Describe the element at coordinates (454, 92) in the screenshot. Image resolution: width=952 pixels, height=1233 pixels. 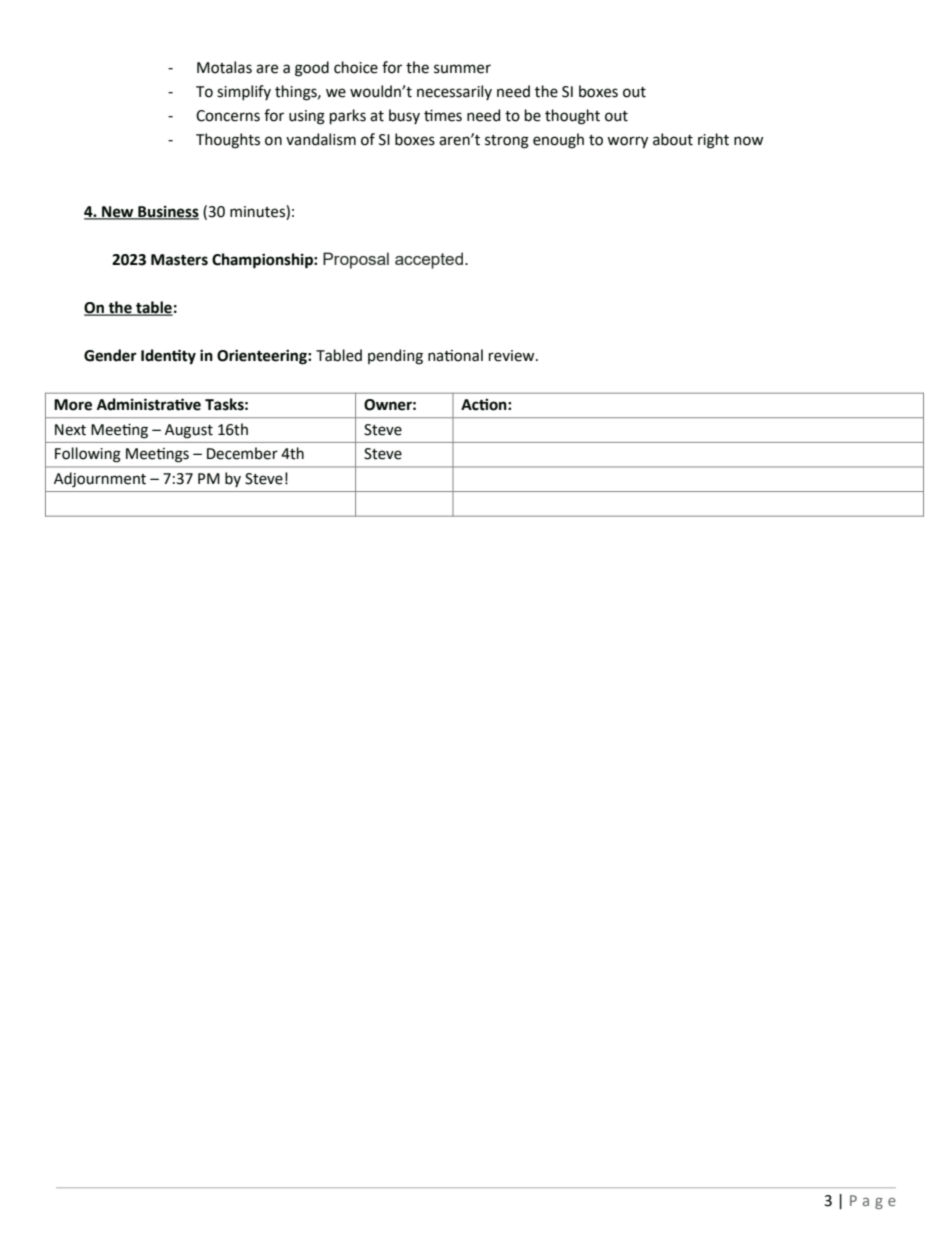
I see `necessarily` at that location.
